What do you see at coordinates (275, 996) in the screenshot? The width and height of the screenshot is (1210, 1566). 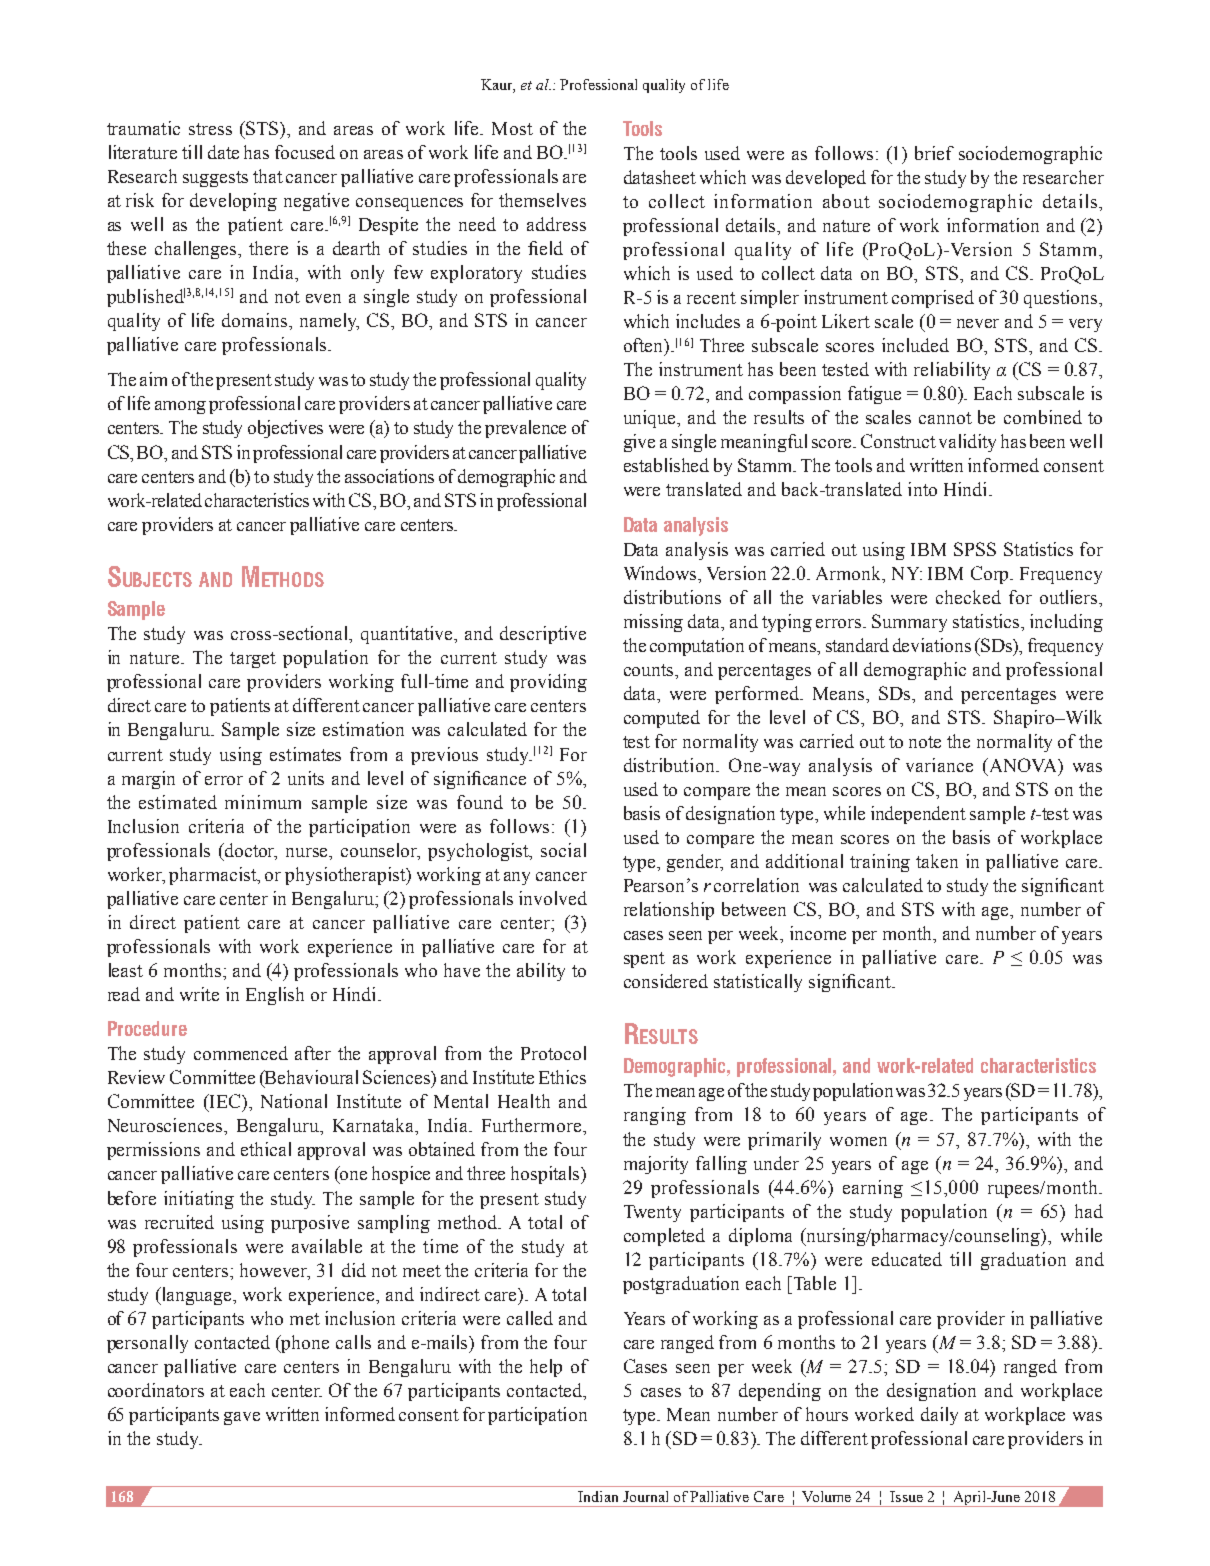 I see `English` at bounding box center [275, 996].
